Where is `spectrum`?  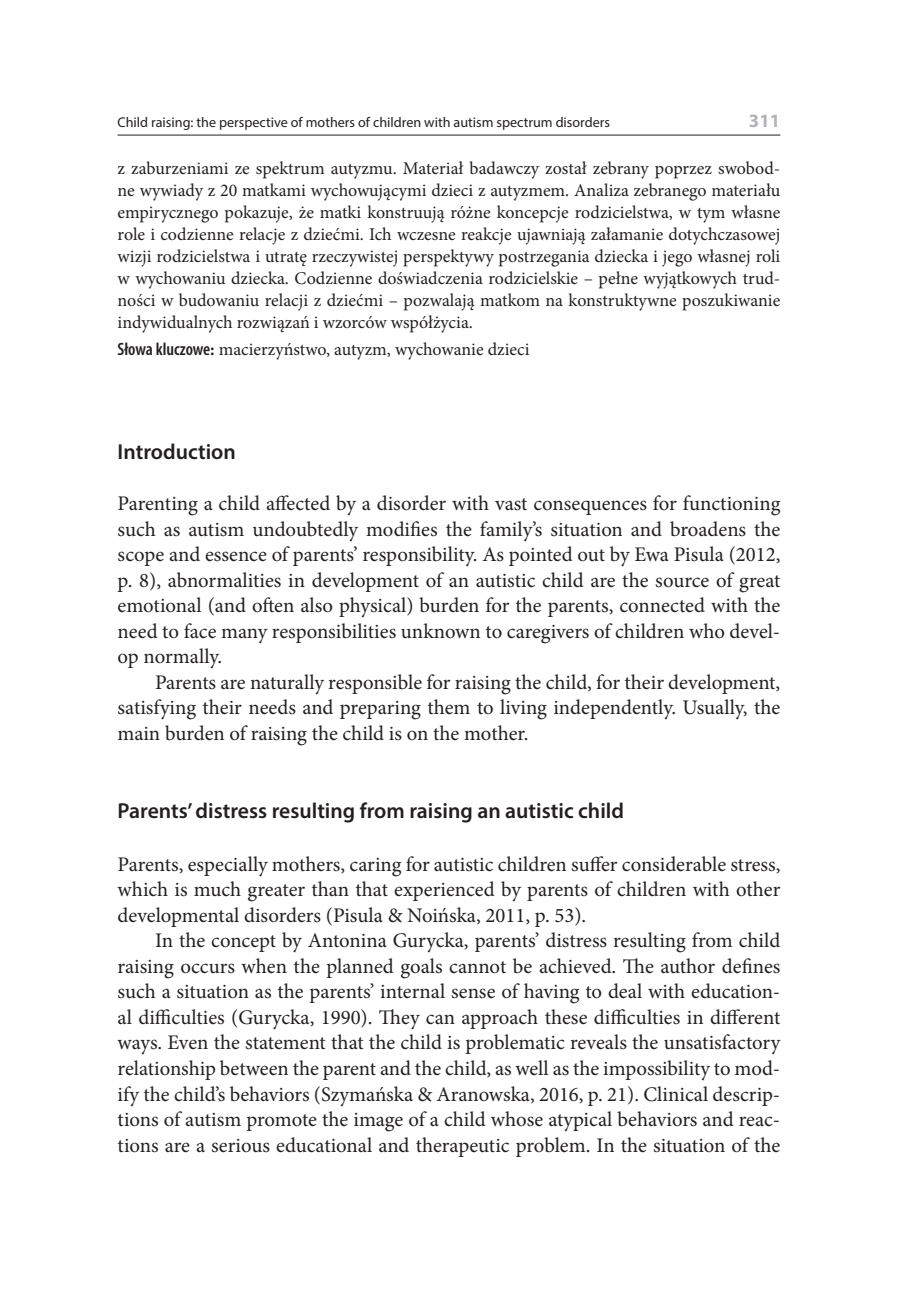
spectrum is located at coordinates (524, 124).
